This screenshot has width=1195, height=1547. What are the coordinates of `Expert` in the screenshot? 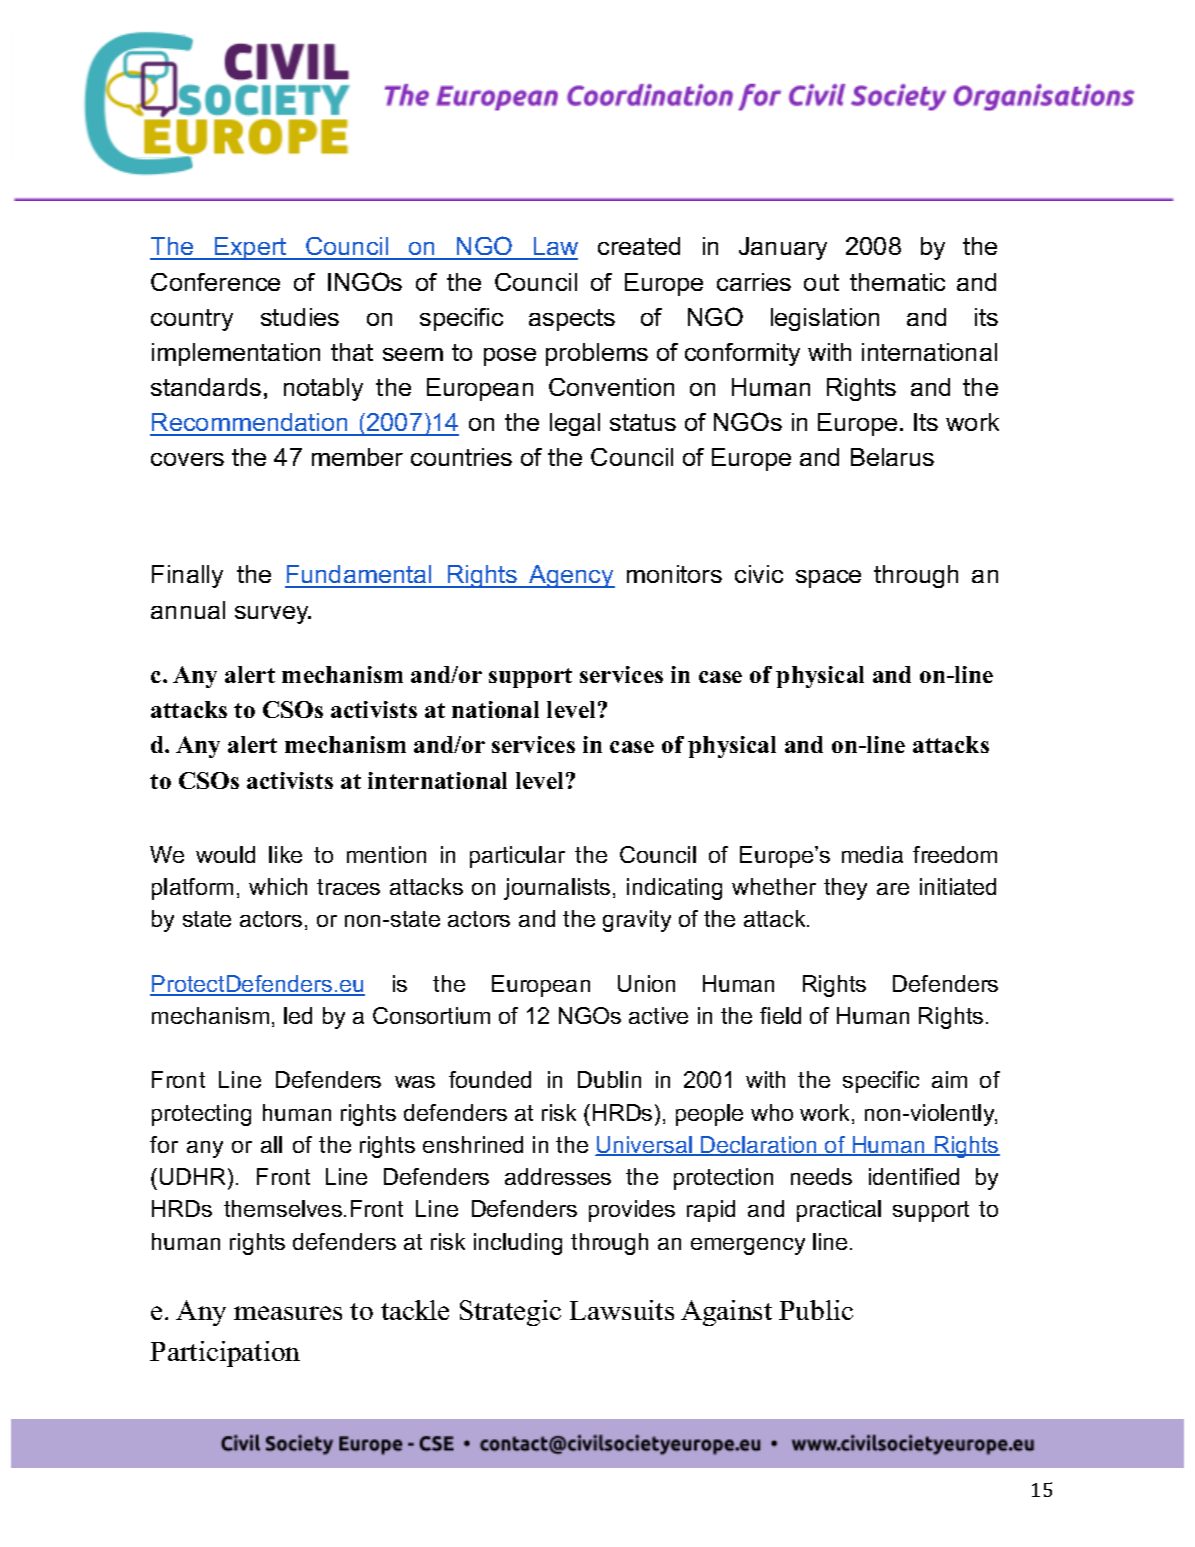 It's located at (251, 248).
